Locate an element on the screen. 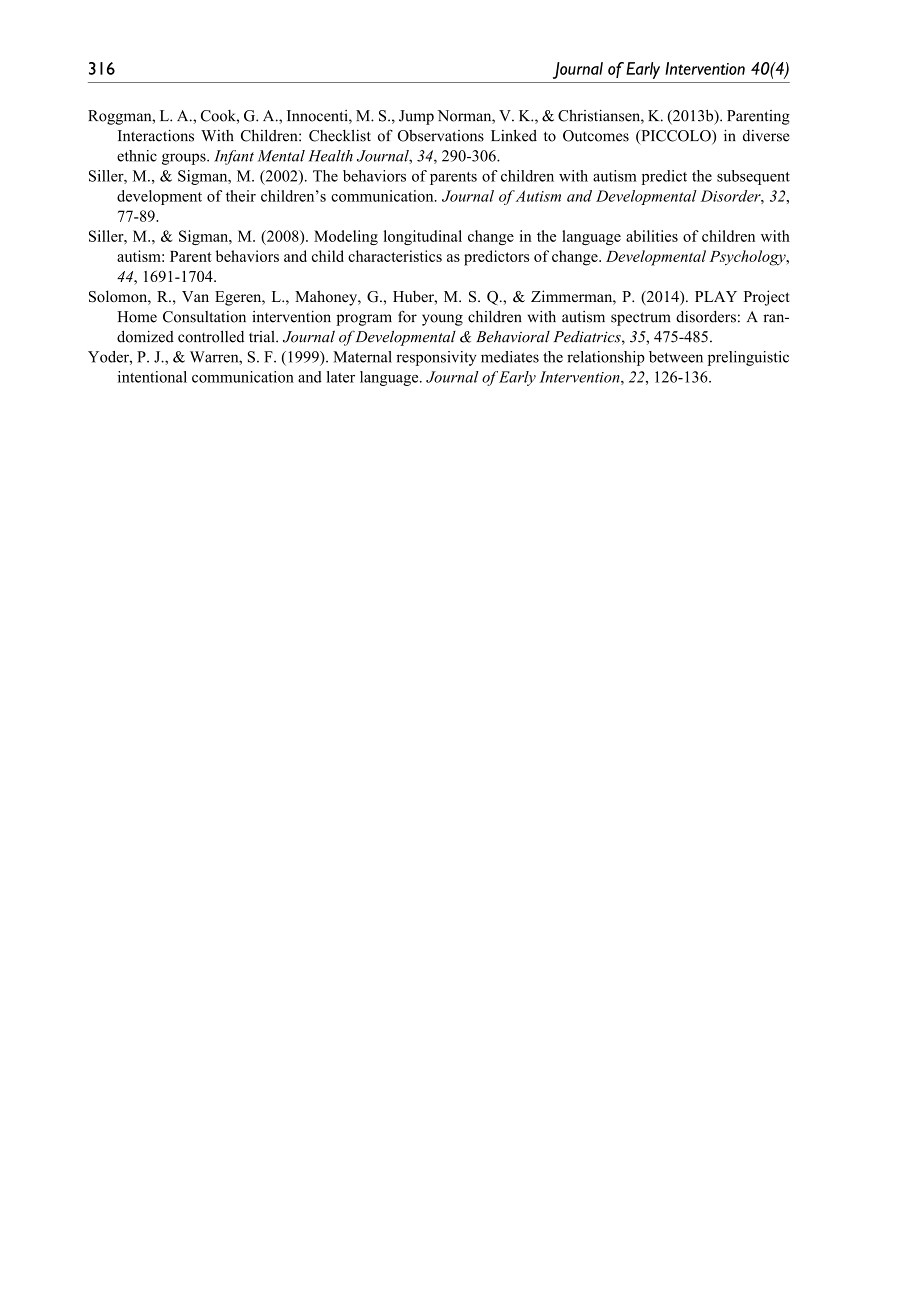 The width and height of the screenshot is (905, 1316). Interactions is located at coordinates (156, 136).
